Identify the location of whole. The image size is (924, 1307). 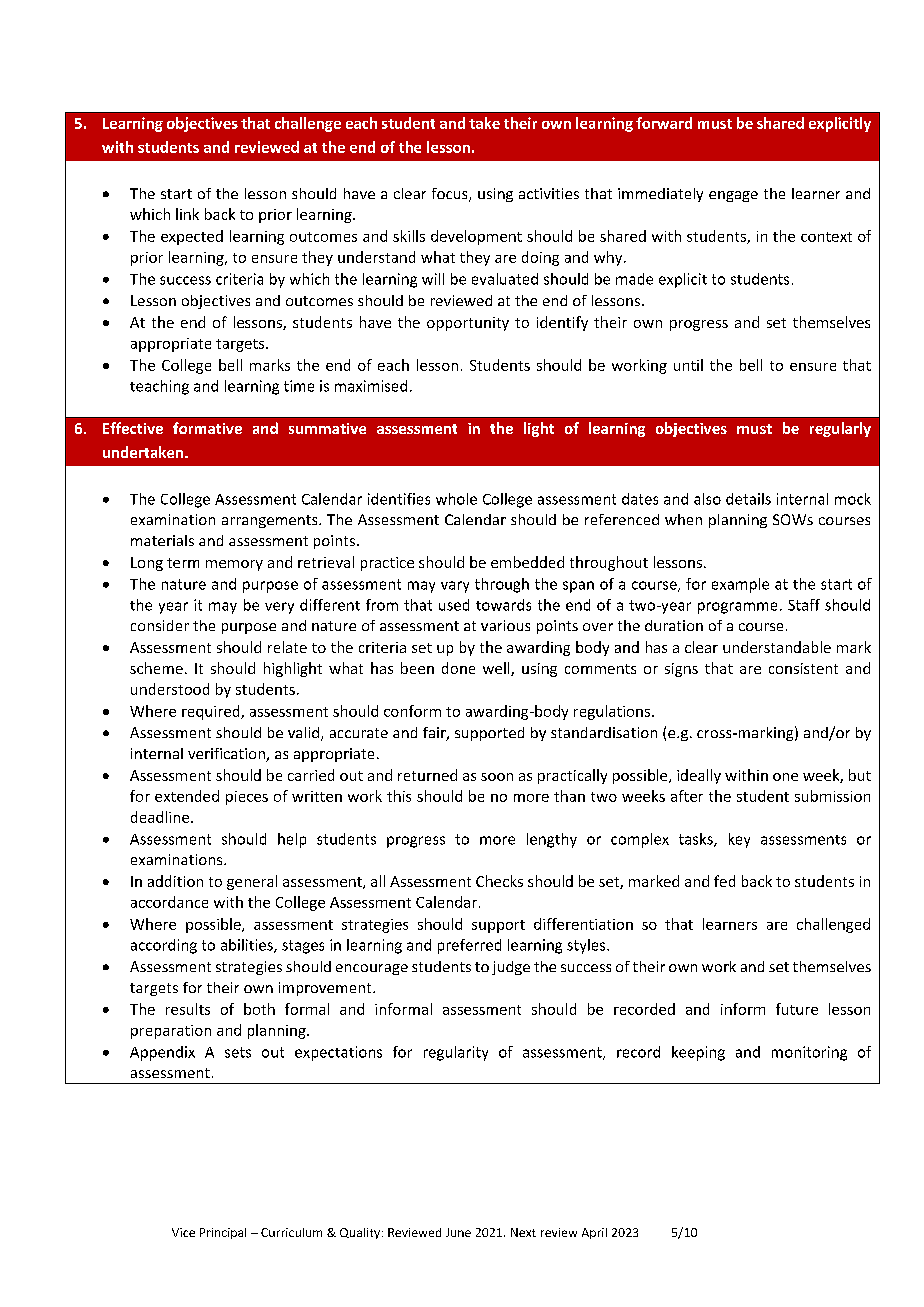
(456, 499).
